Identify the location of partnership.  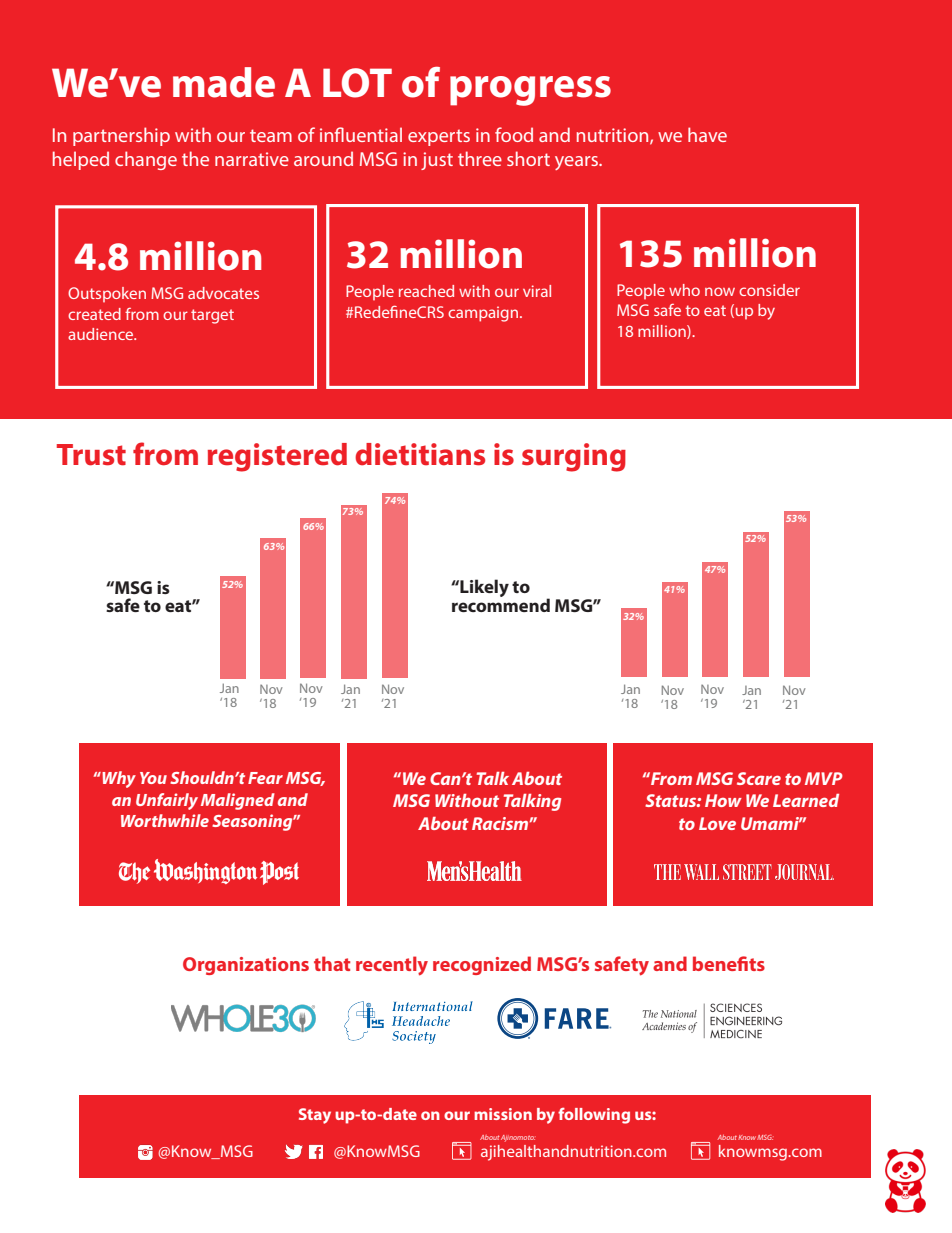
(121, 136).
